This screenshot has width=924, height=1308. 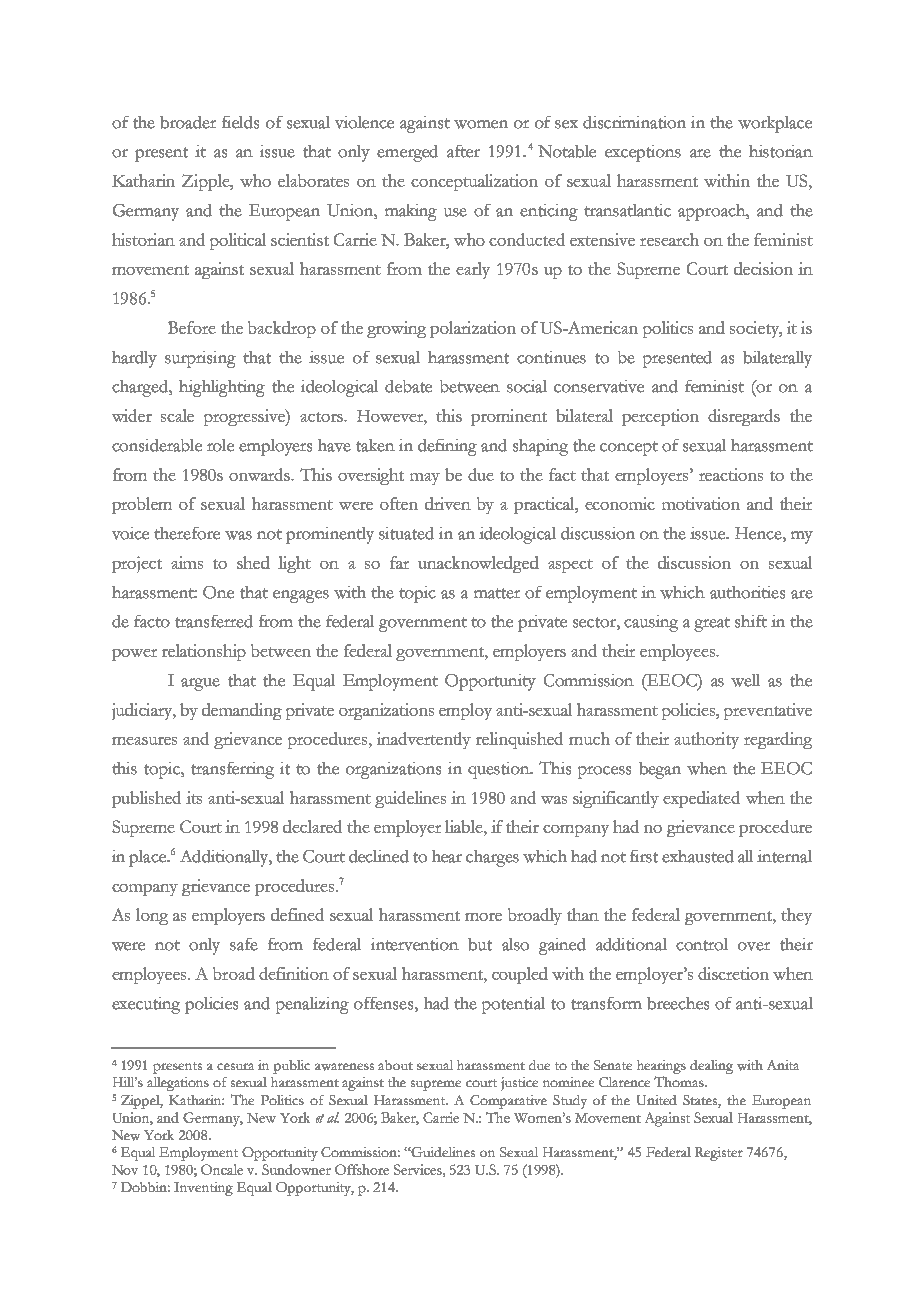 I want to click on relationship, so click(x=204, y=652).
